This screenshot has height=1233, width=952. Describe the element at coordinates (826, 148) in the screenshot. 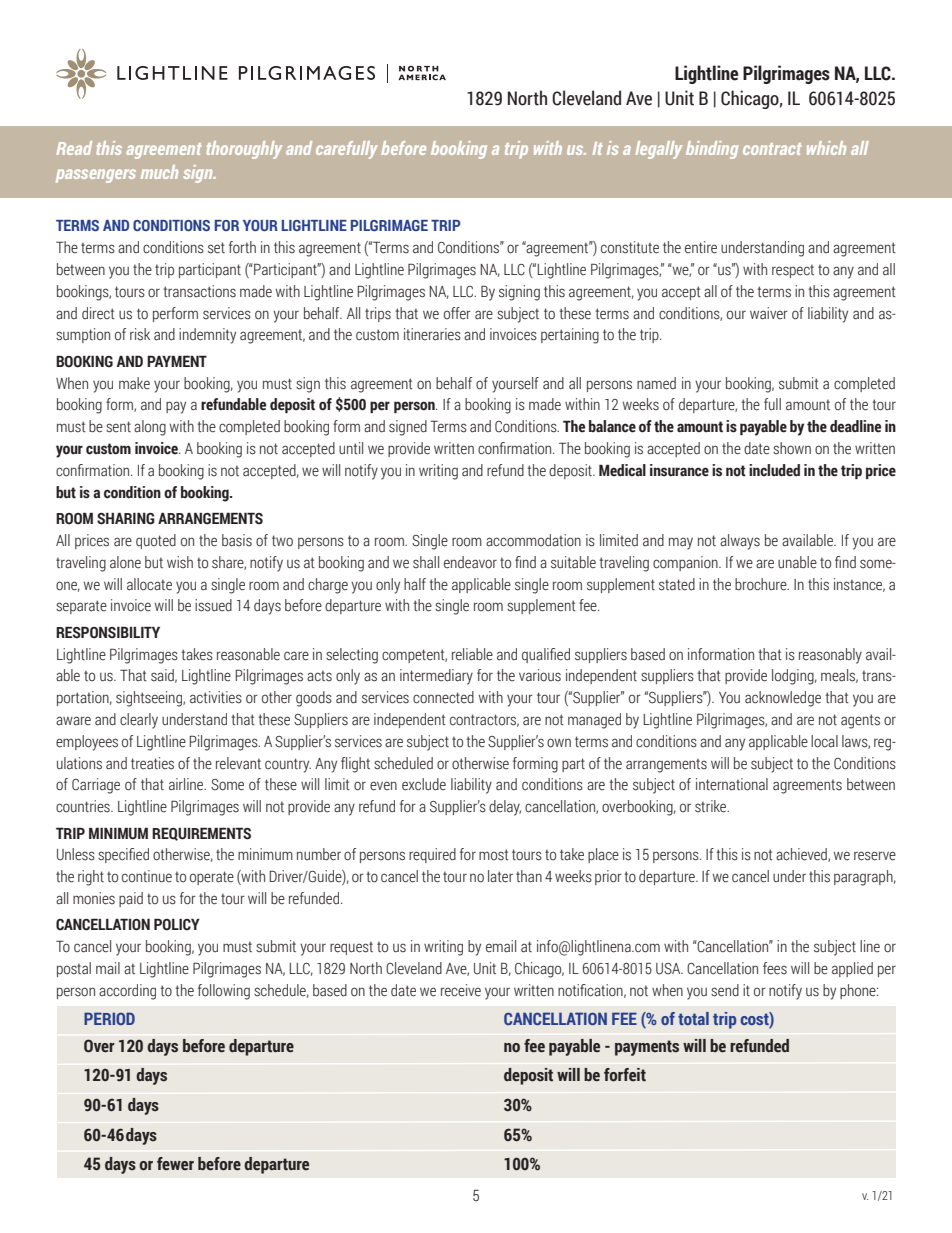

I see `which` at that location.
